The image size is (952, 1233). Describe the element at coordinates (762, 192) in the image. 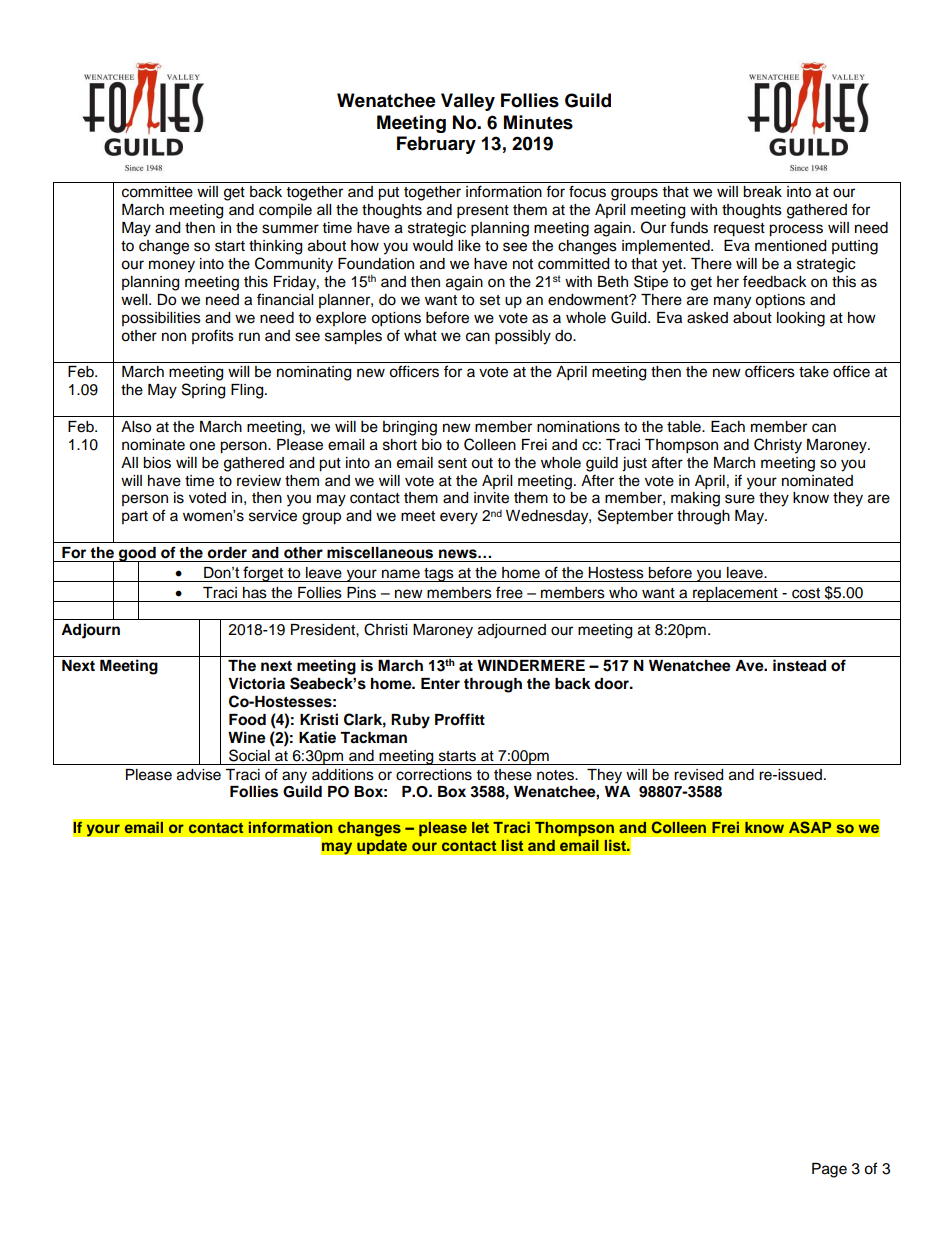

I see `break` at that location.
